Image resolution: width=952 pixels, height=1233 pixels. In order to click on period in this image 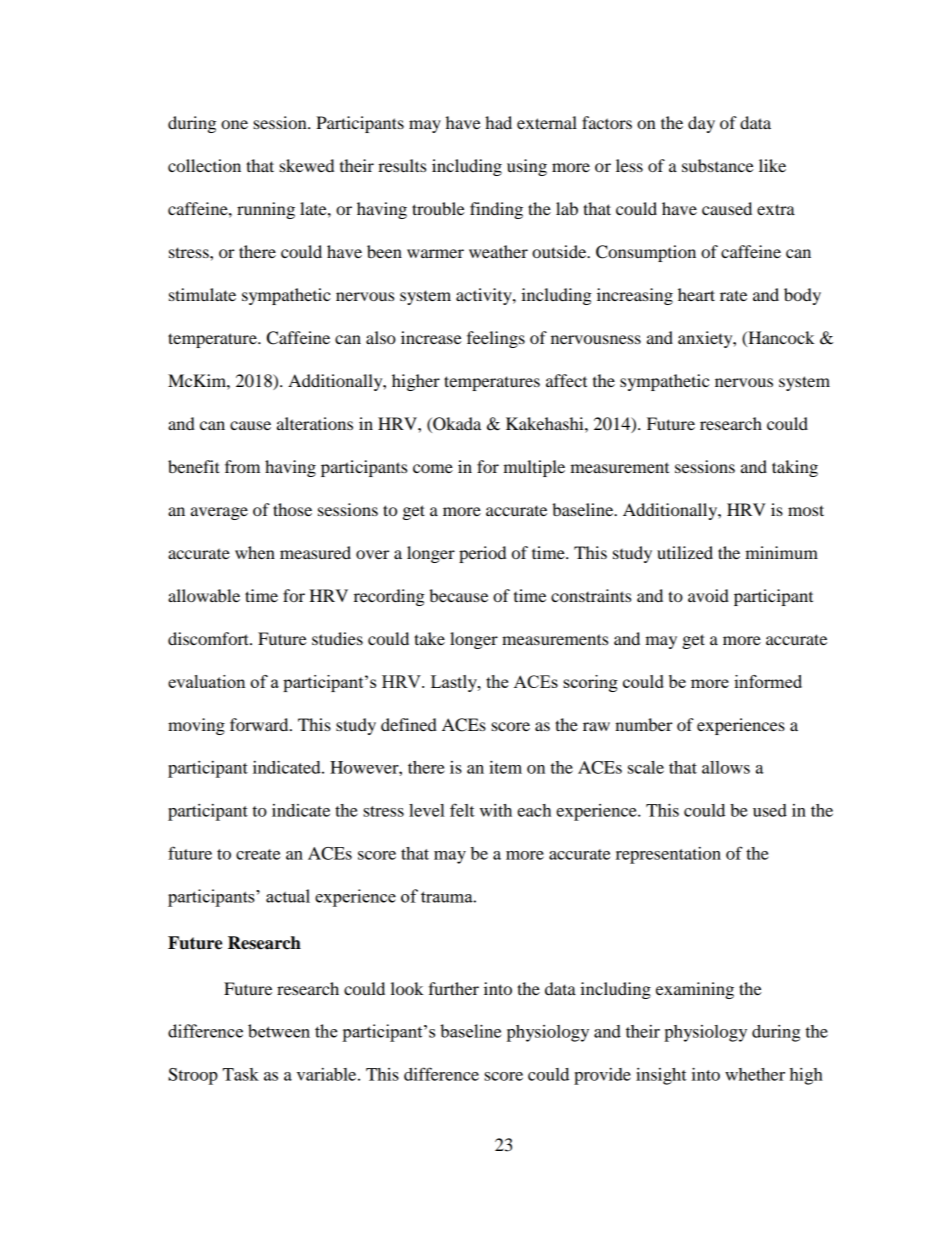, I will do `click(482, 554)`.
